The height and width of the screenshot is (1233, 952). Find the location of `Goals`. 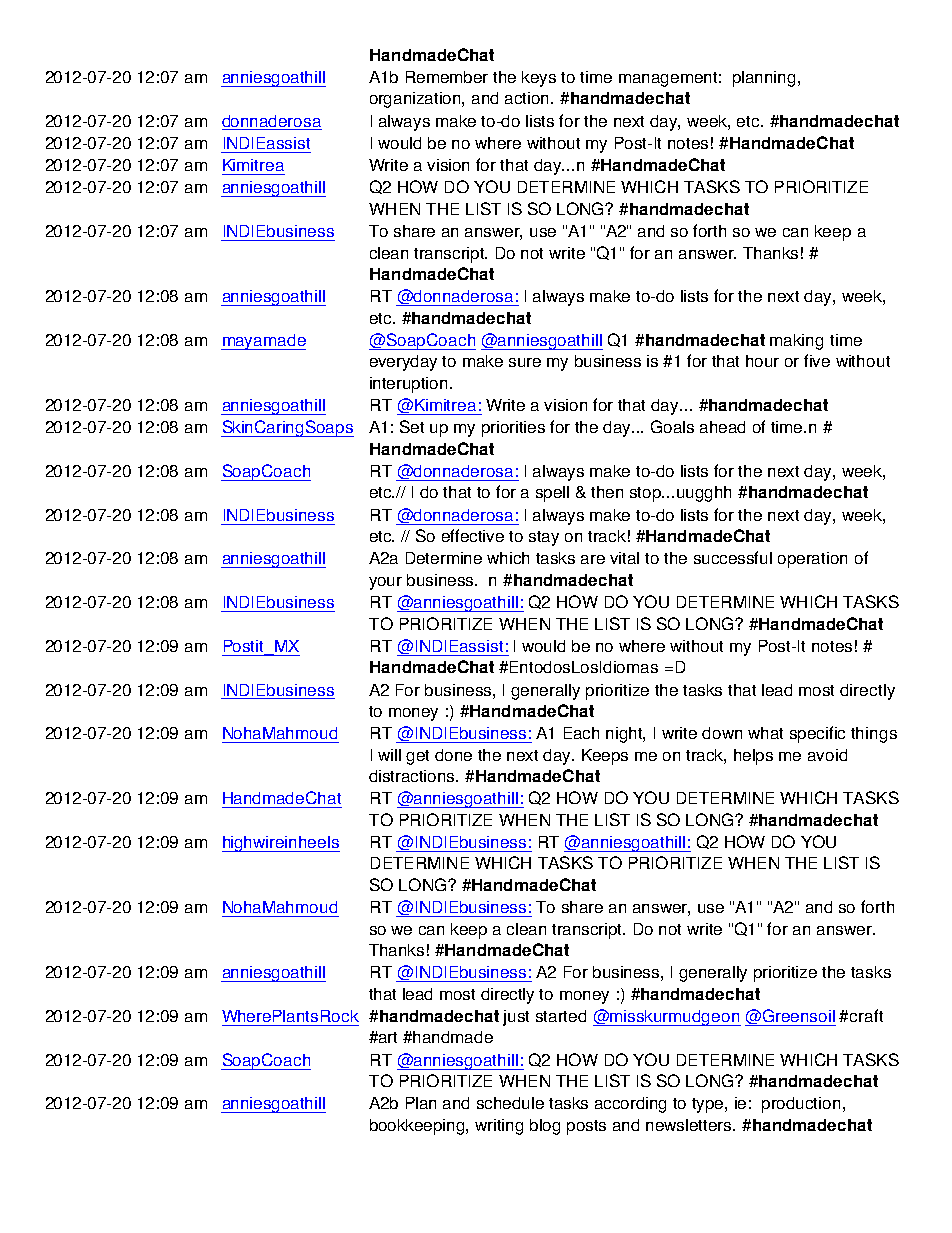

Goals is located at coordinates (672, 426).
